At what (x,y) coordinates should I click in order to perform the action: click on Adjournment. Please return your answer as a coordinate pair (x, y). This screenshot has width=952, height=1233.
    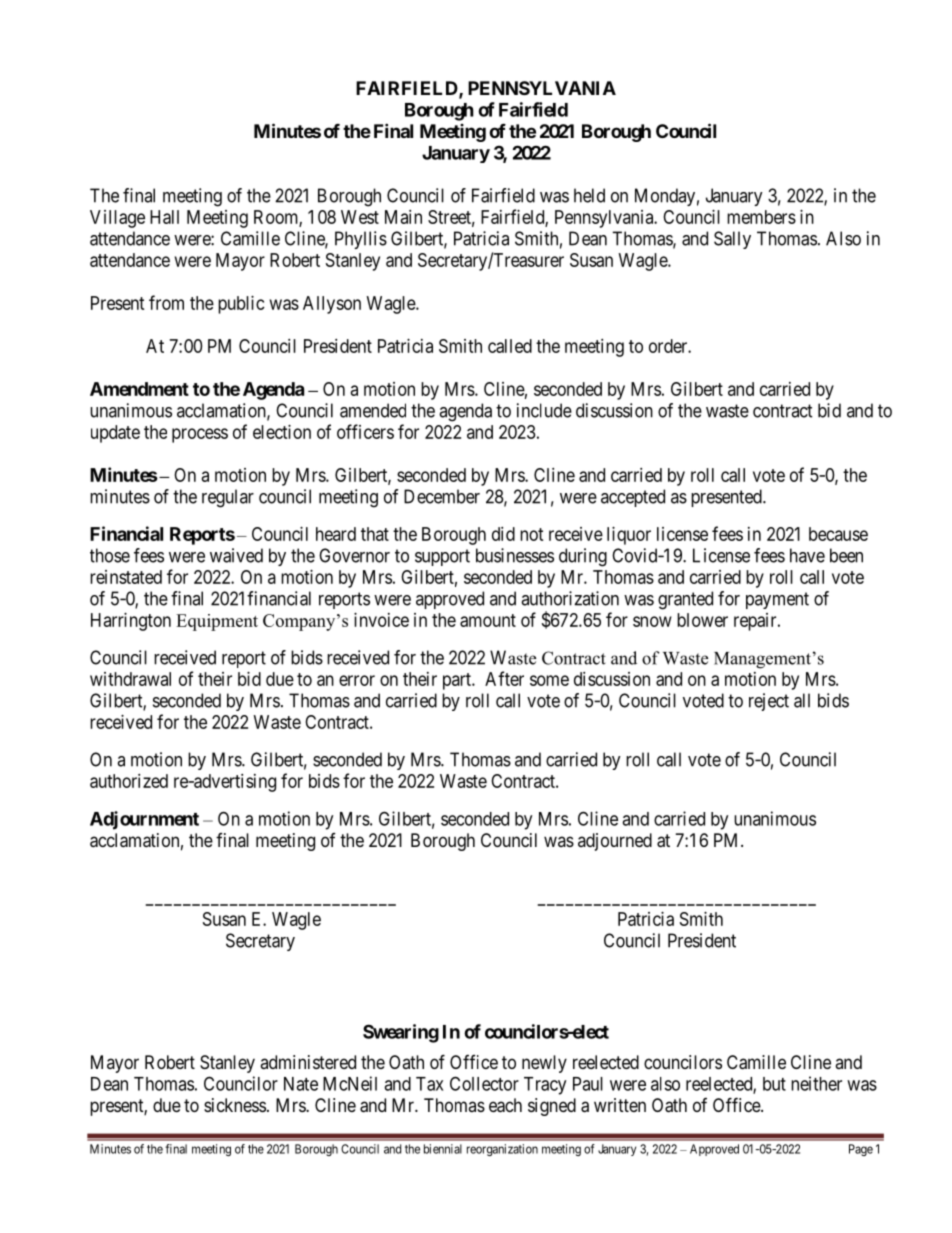
    Looking at the image, I should click on (144, 820).
